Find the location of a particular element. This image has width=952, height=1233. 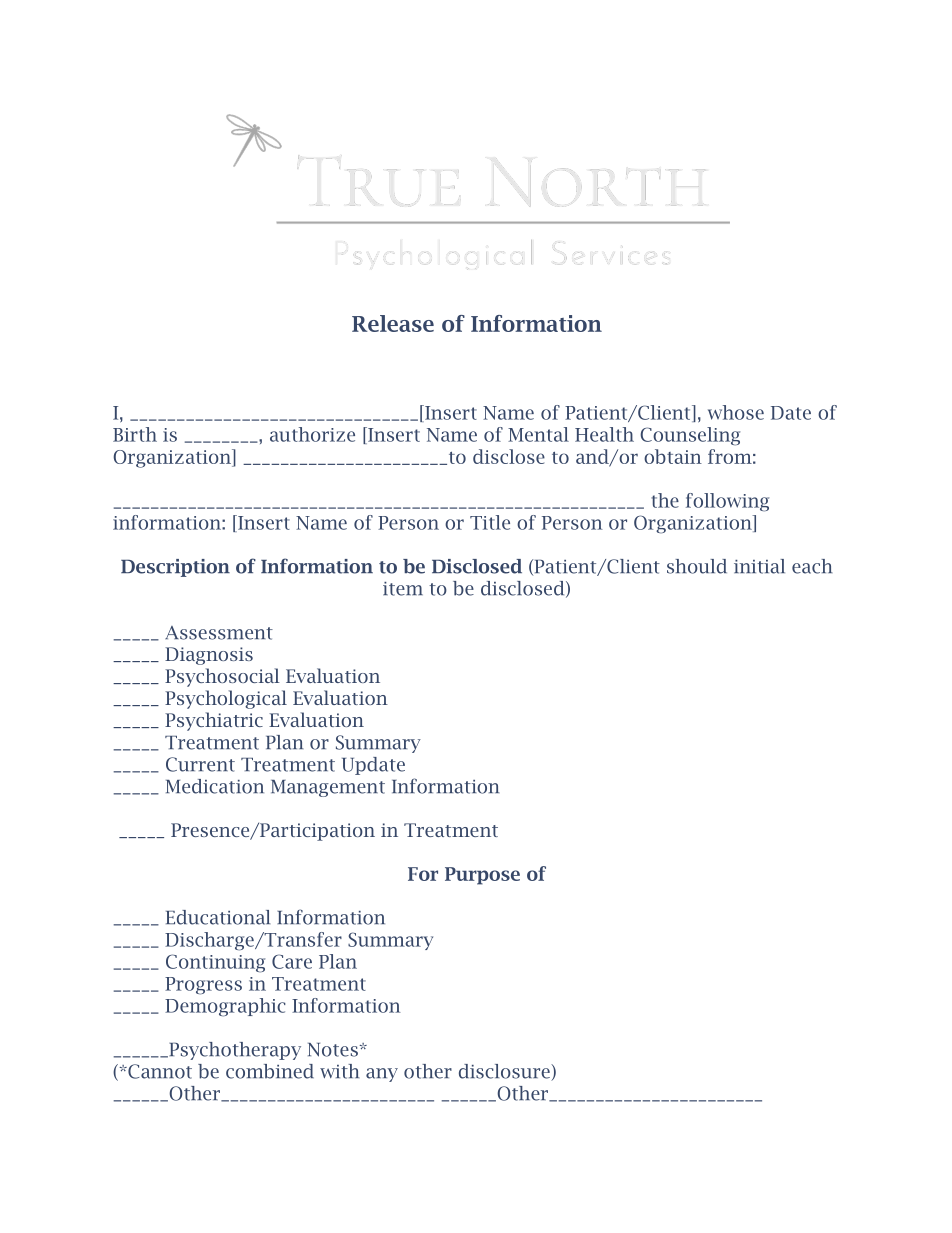

Description is located at coordinates (175, 568).
